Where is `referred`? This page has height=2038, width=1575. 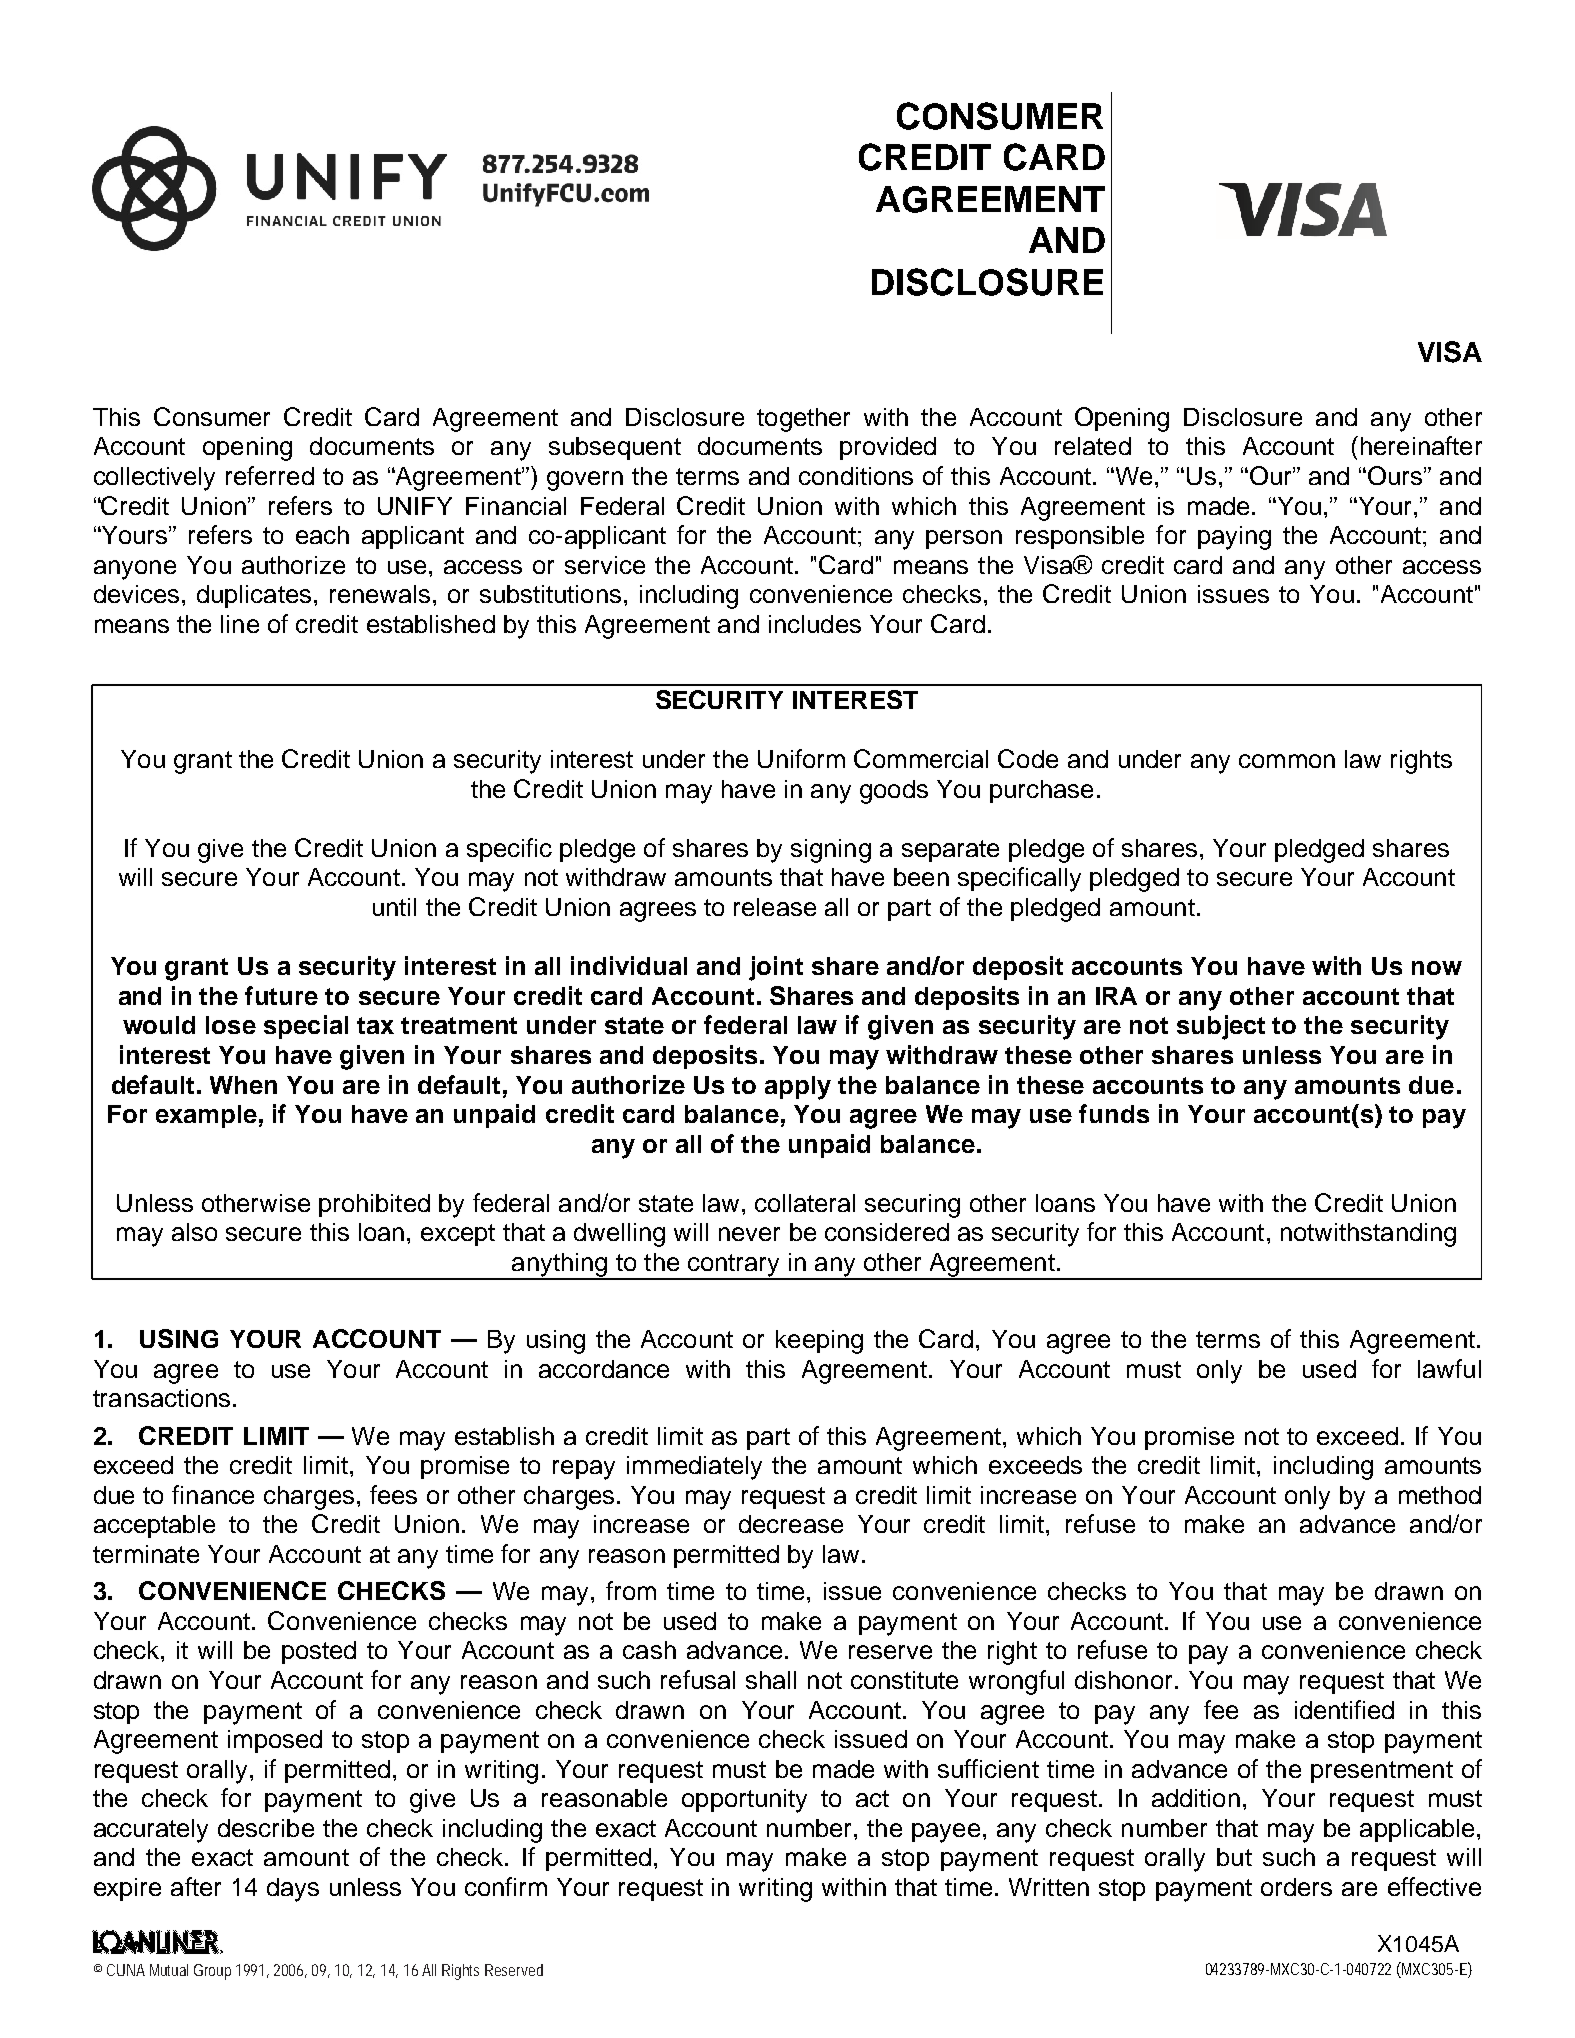
referred is located at coordinates (270, 475).
